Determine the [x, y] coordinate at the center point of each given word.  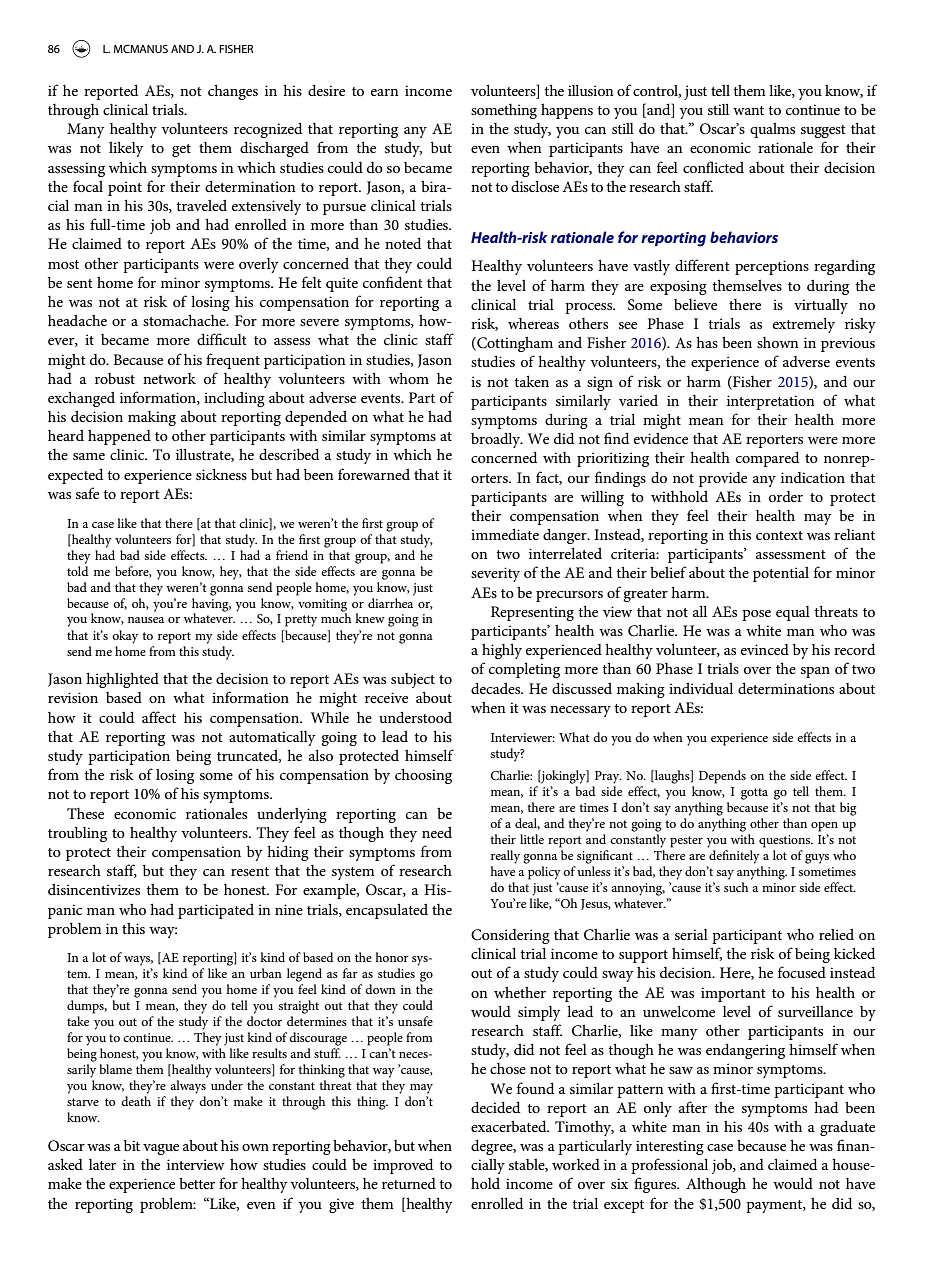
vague [161, 1149]
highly [502, 651]
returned [409, 1183]
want [748, 110]
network [169, 378]
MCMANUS [141, 48]
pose [756, 615]
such [736, 887]
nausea [146, 620]
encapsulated [387, 911]
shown [778, 342]
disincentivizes [94, 889]
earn [385, 92]
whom [409, 378]
